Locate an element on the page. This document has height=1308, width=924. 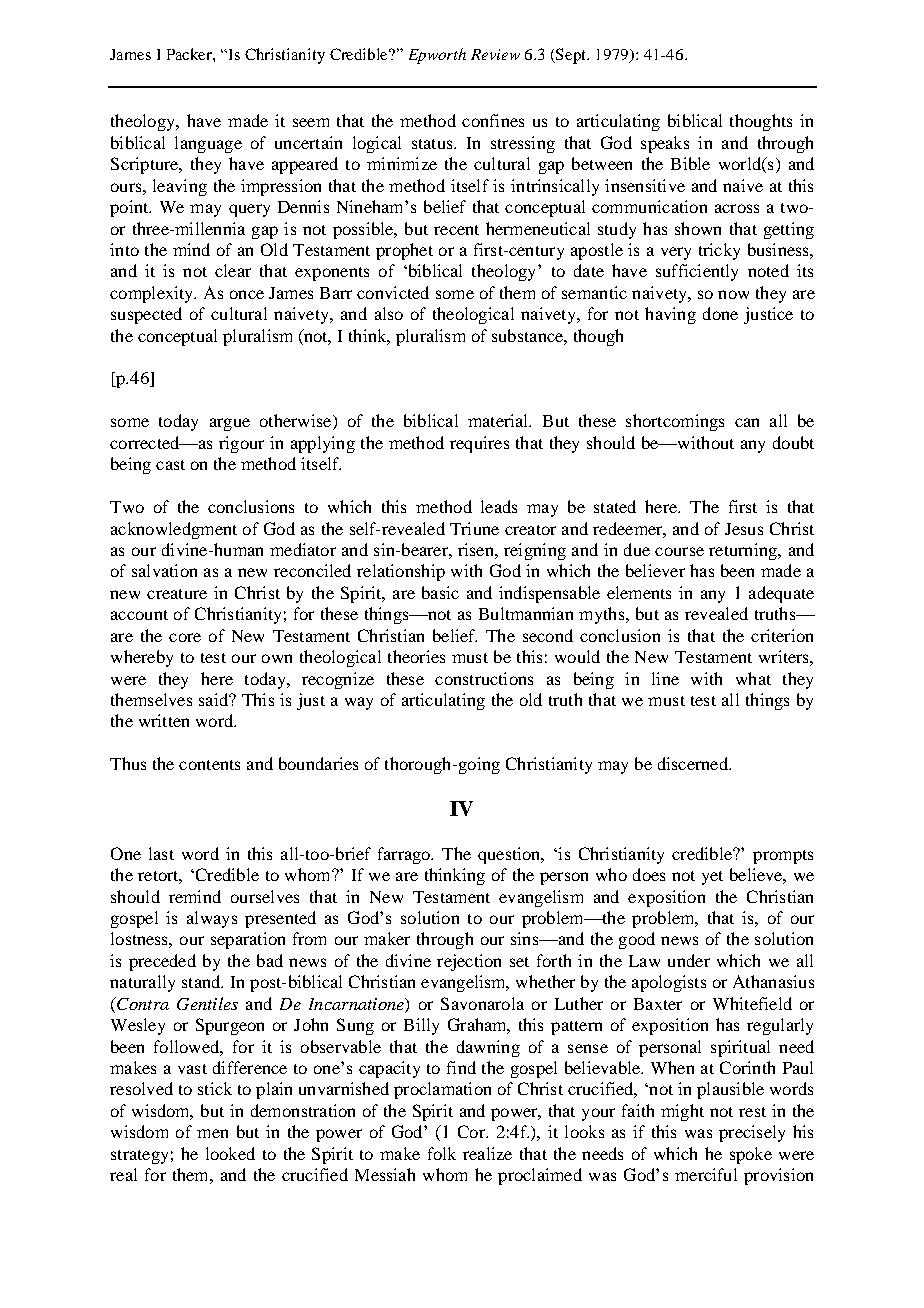
speaks is located at coordinates (665, 144).
